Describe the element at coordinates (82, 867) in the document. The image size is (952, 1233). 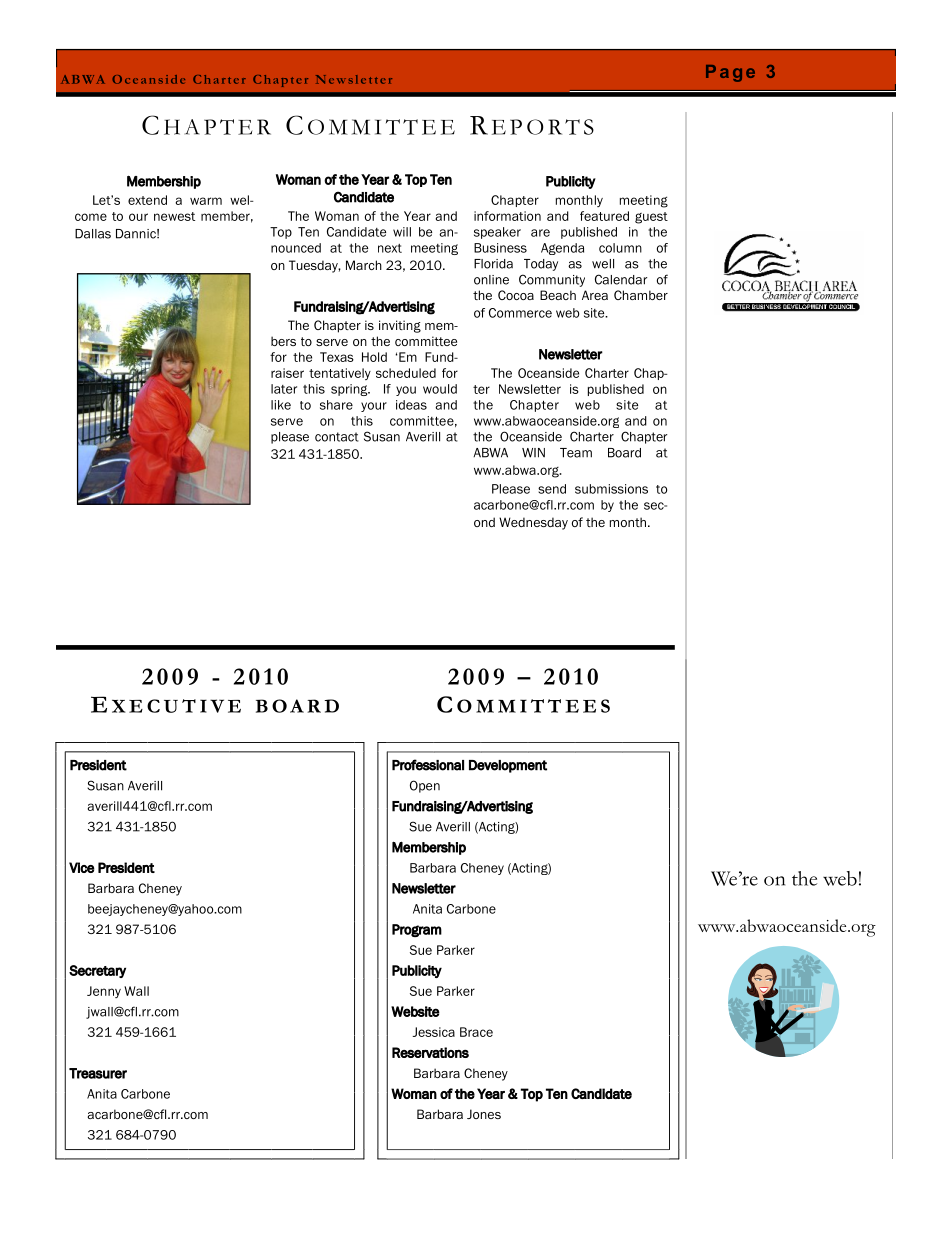
I see `Vice` at that location.
